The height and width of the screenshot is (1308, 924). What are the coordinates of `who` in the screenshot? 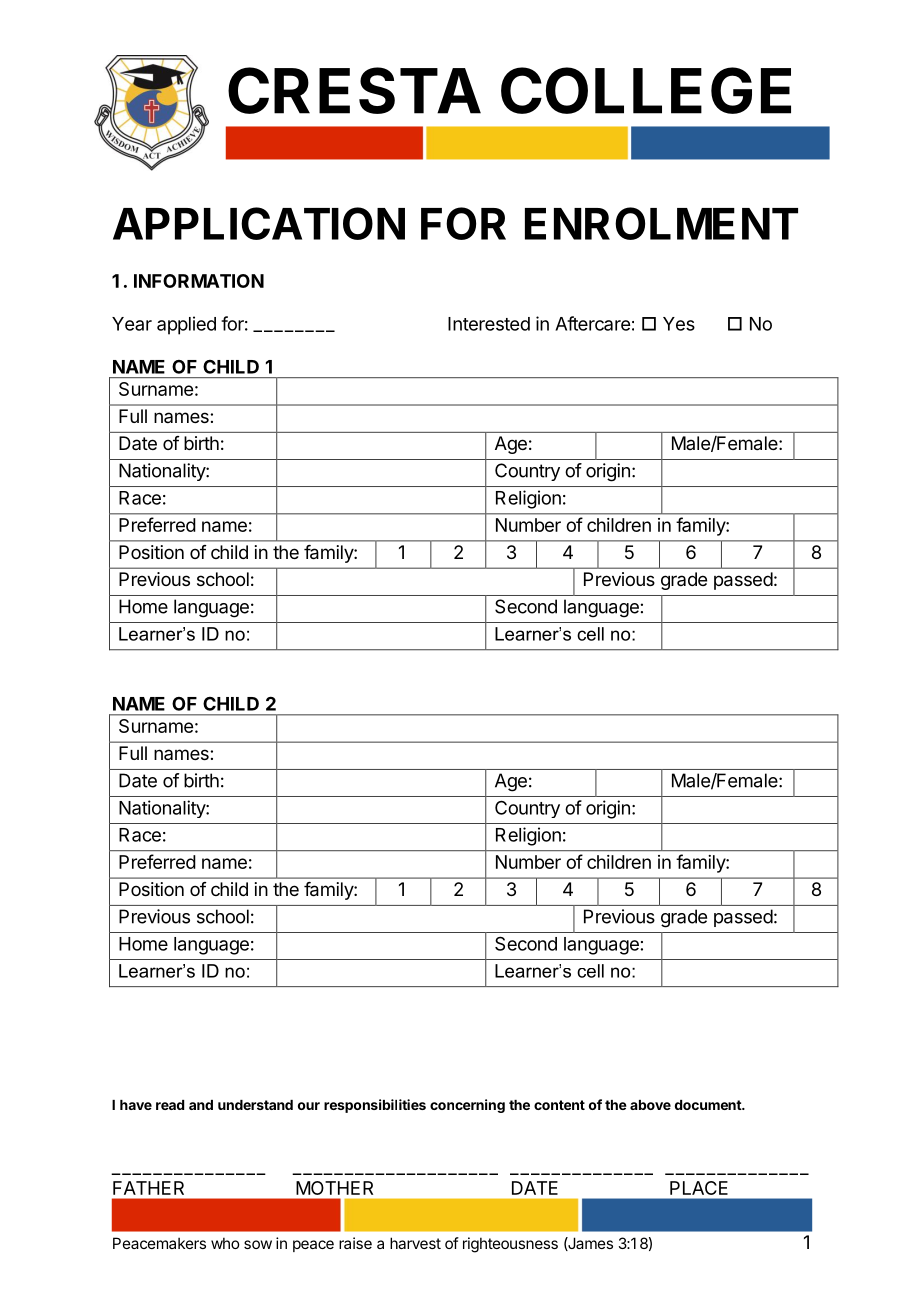 It's located at (225, 1243).
